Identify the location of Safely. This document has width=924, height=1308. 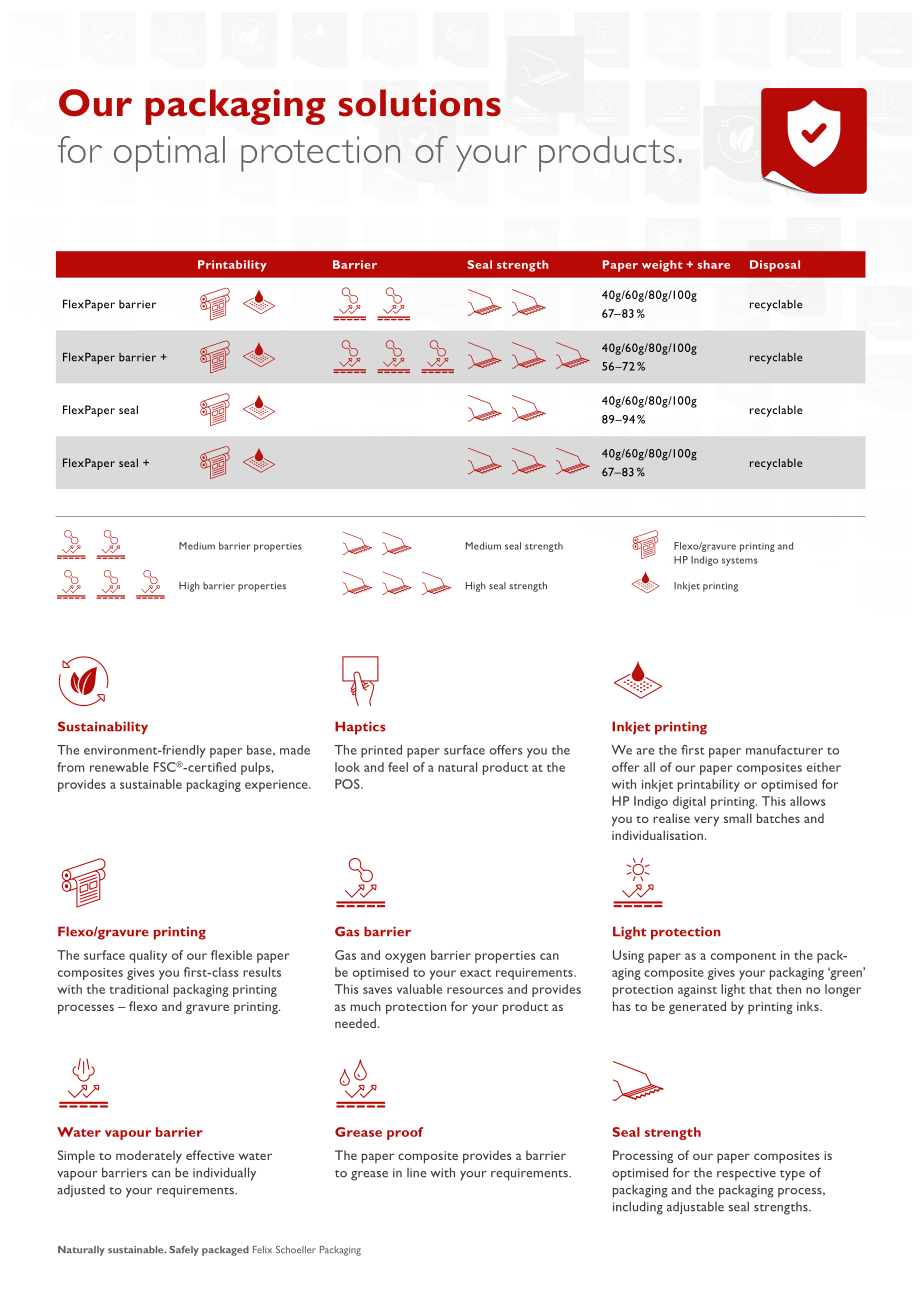
(184, 1251).
